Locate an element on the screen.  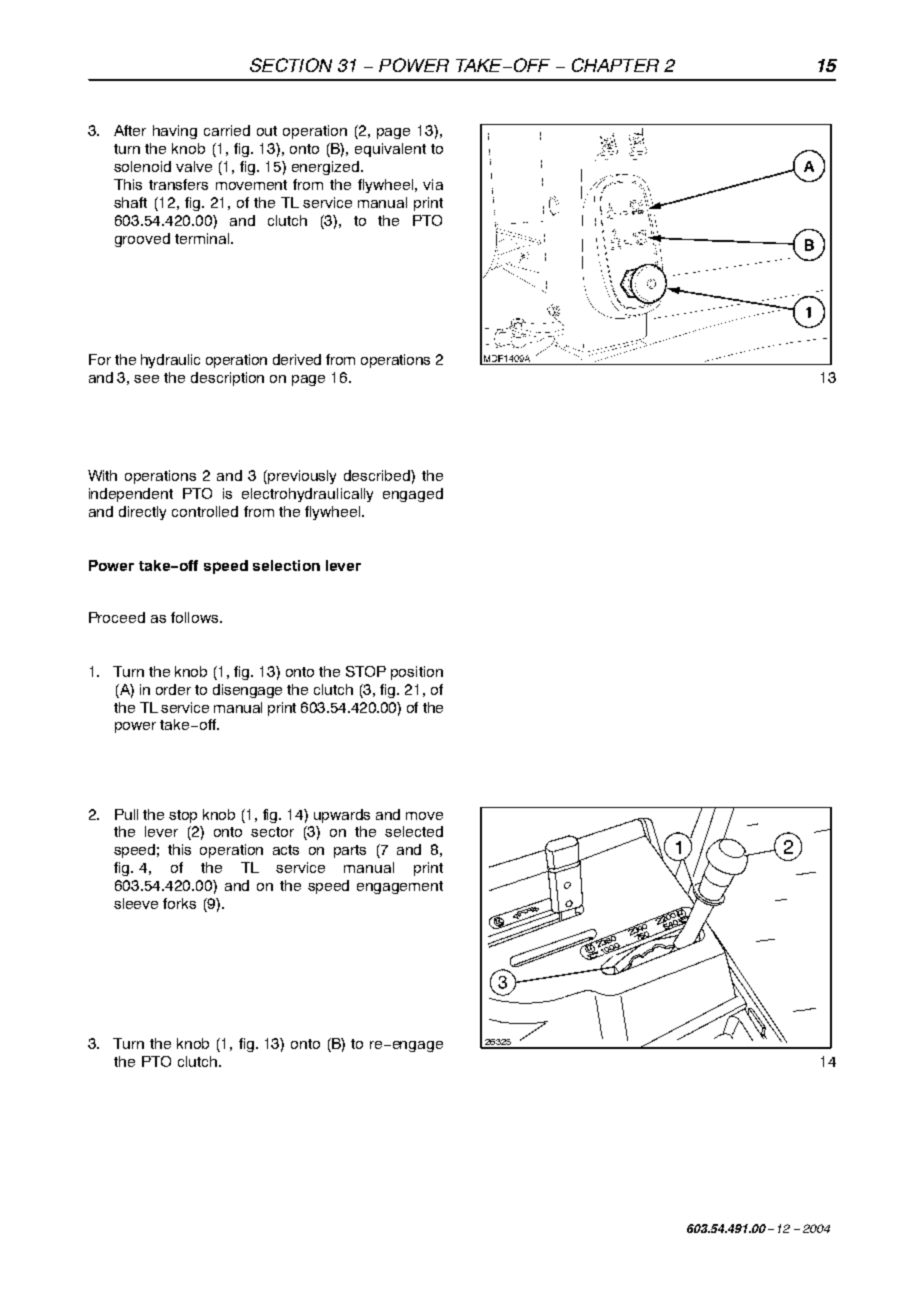
via is located at coordinates (433, 184).
